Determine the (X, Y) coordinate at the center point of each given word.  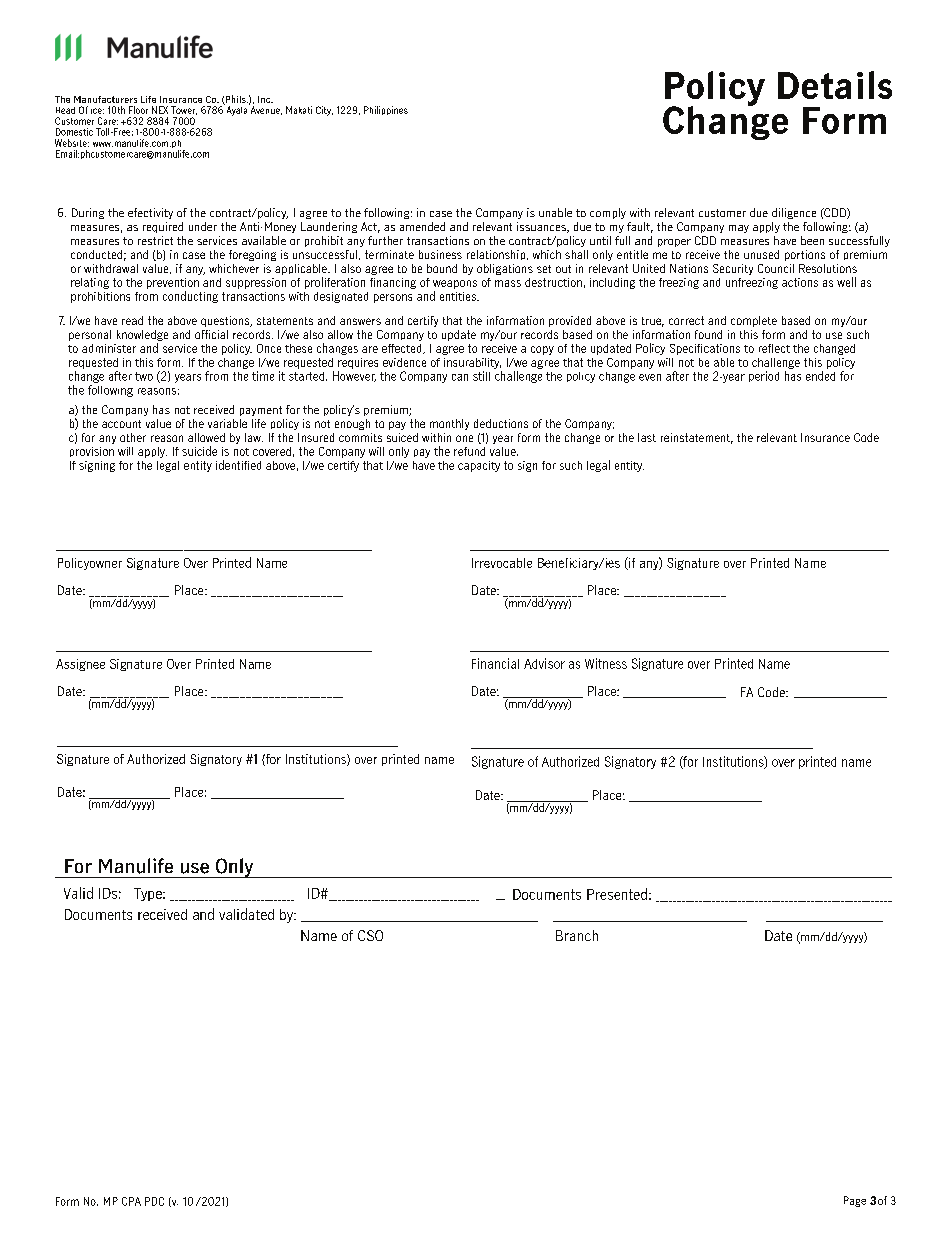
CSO (370, 935)
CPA (131, 1201)
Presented (617, 894)
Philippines (386, 110)
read (132, 320)
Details (835, 85)
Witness (606, 663)
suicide (199, 451)
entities (459, 296)
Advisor (544, 663)
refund (469, 451)
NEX (160, 110)
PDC (154, 1201)
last (647, 437)
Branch (577, 935)
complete (754, 321)
